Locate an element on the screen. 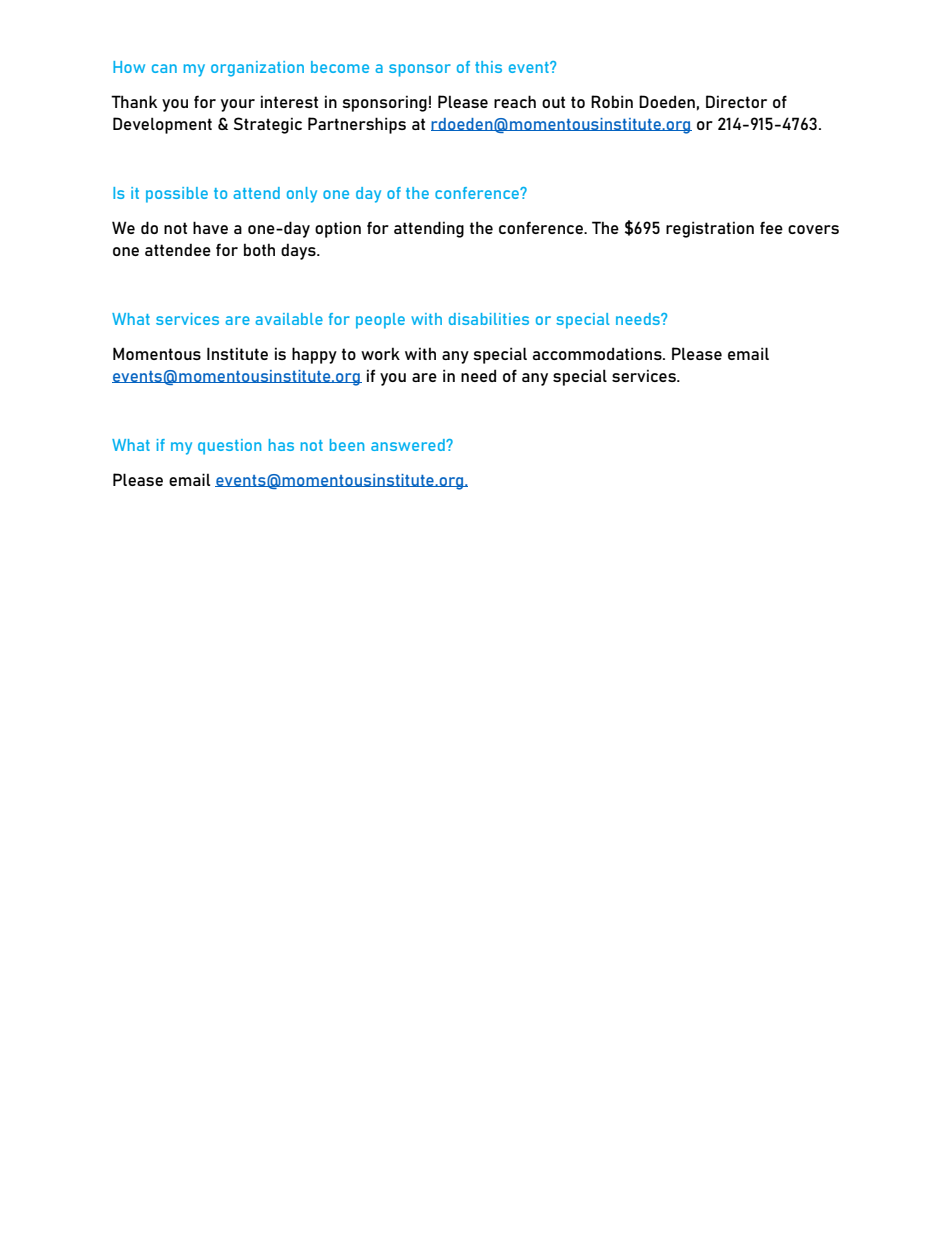 The width and height of the screenshot is (952, 1233). only is located at coordinates (302, 195).
